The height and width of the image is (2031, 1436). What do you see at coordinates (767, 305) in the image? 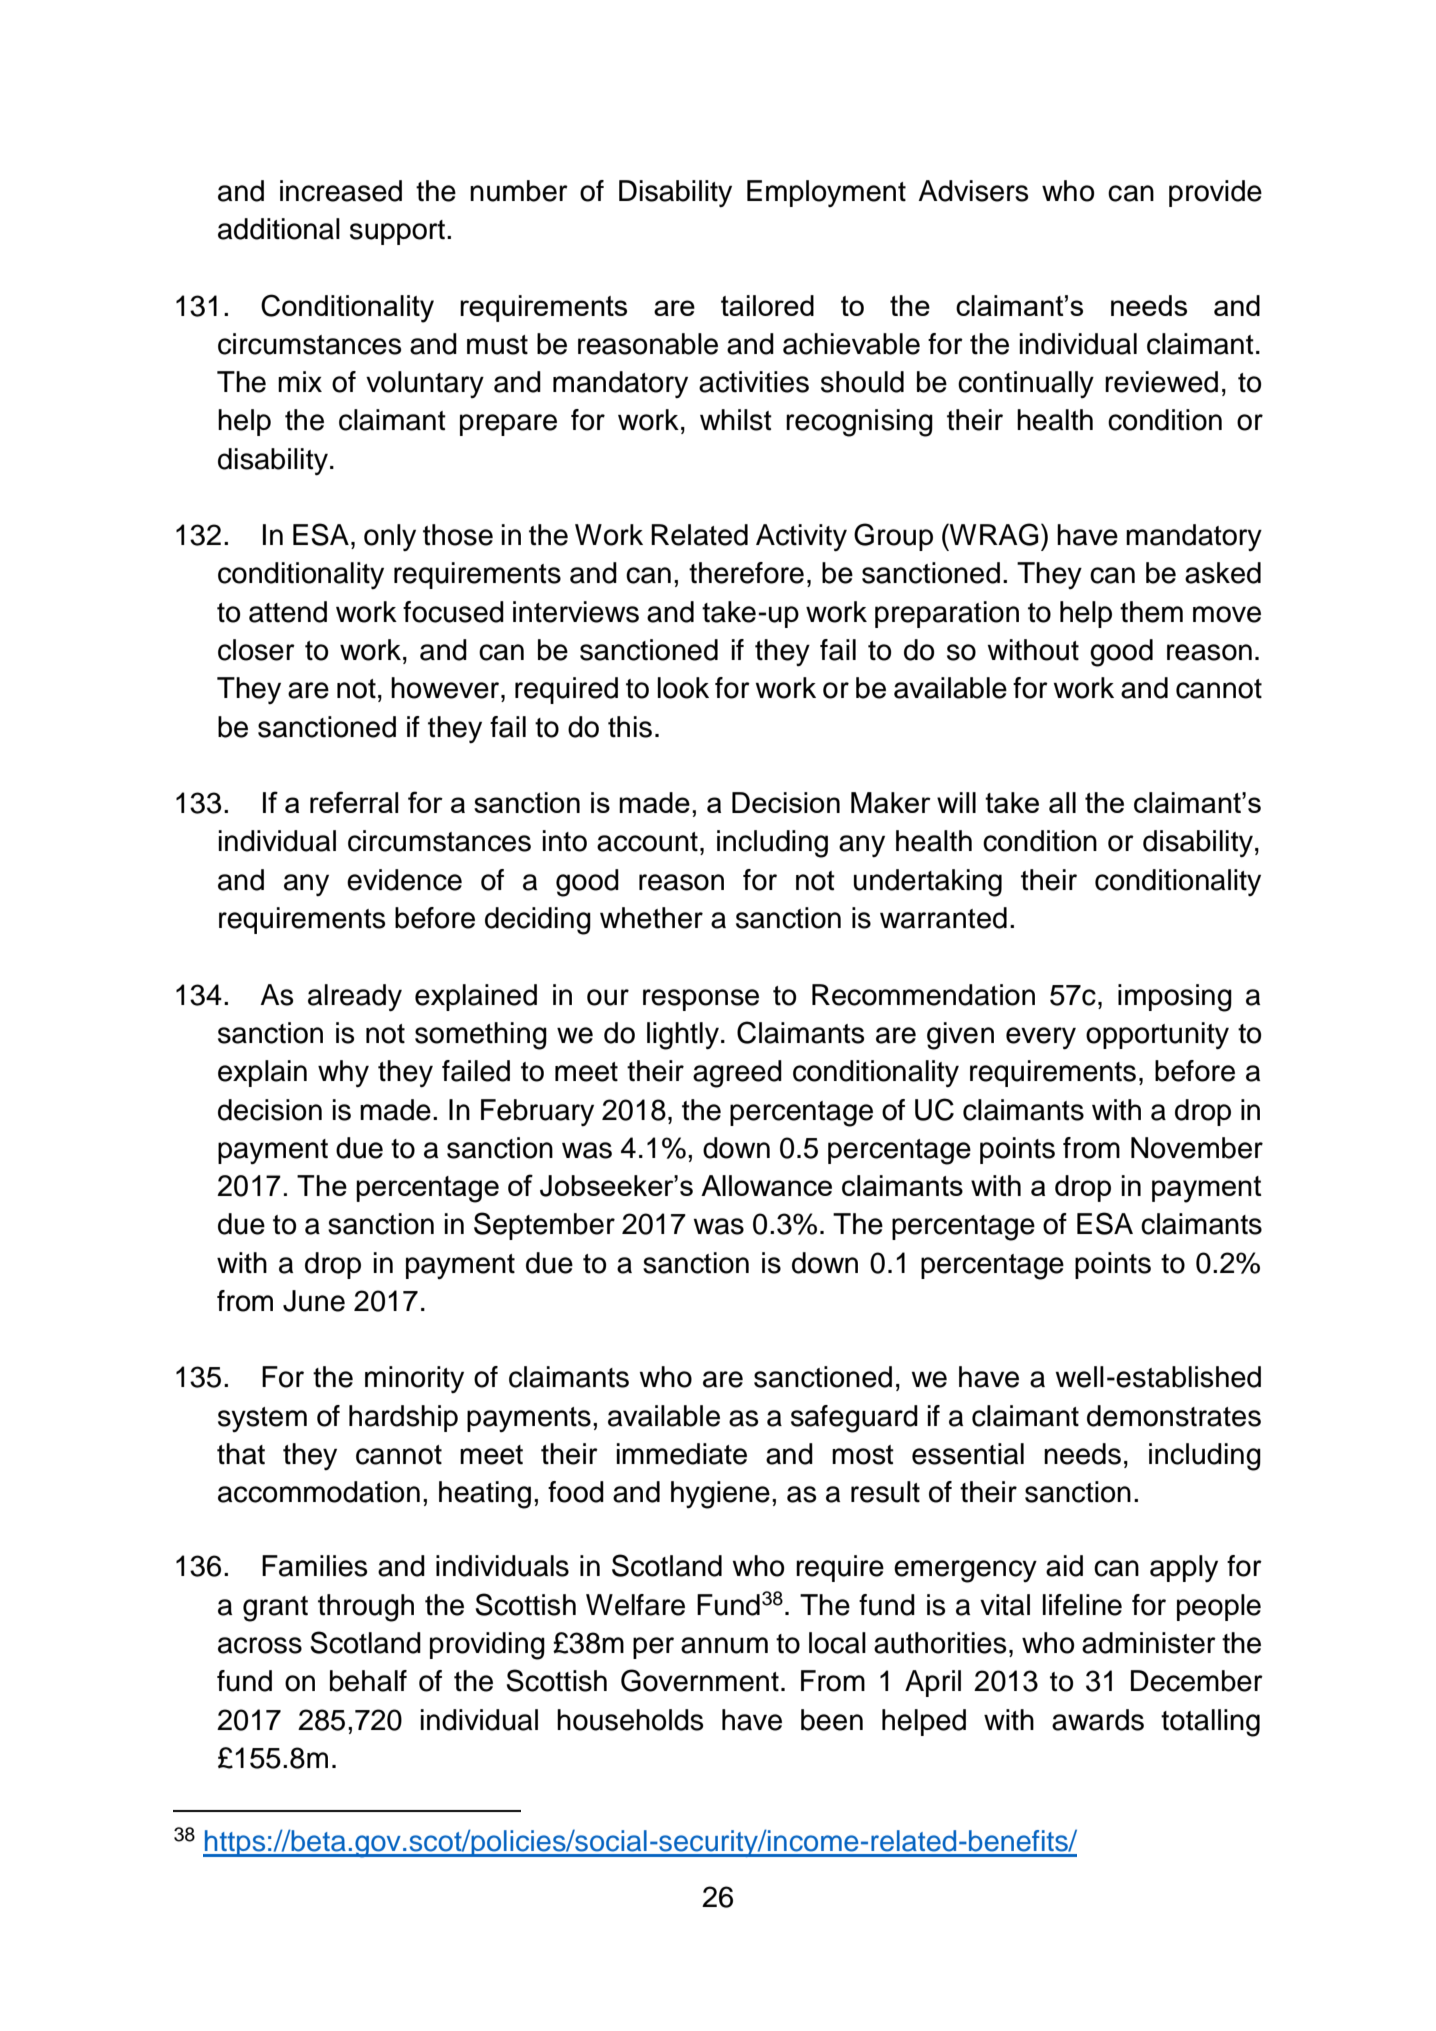
I see `tailored` at bounding box center [767, 305].
